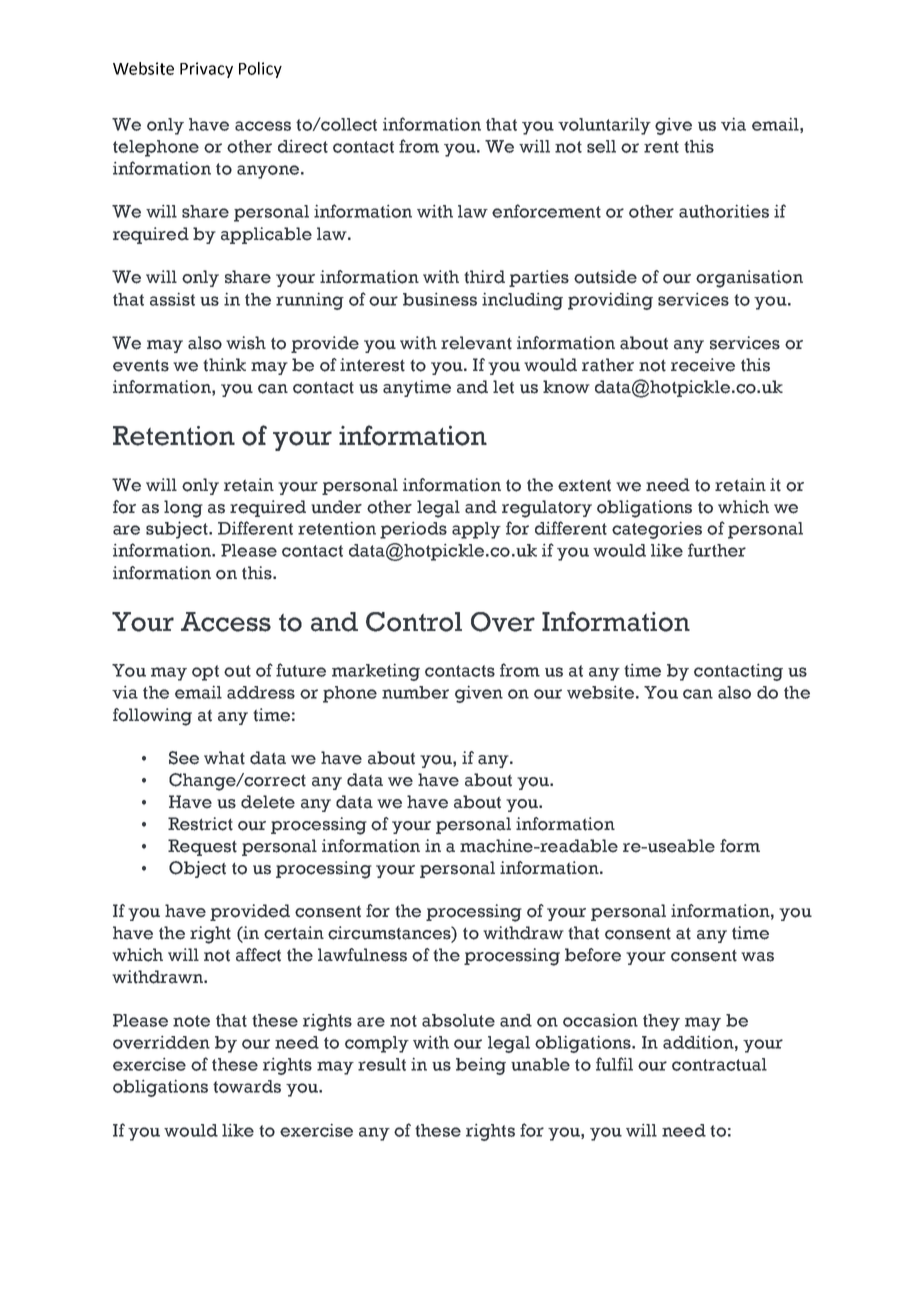  I want to click on Control, so click(414, 622).
